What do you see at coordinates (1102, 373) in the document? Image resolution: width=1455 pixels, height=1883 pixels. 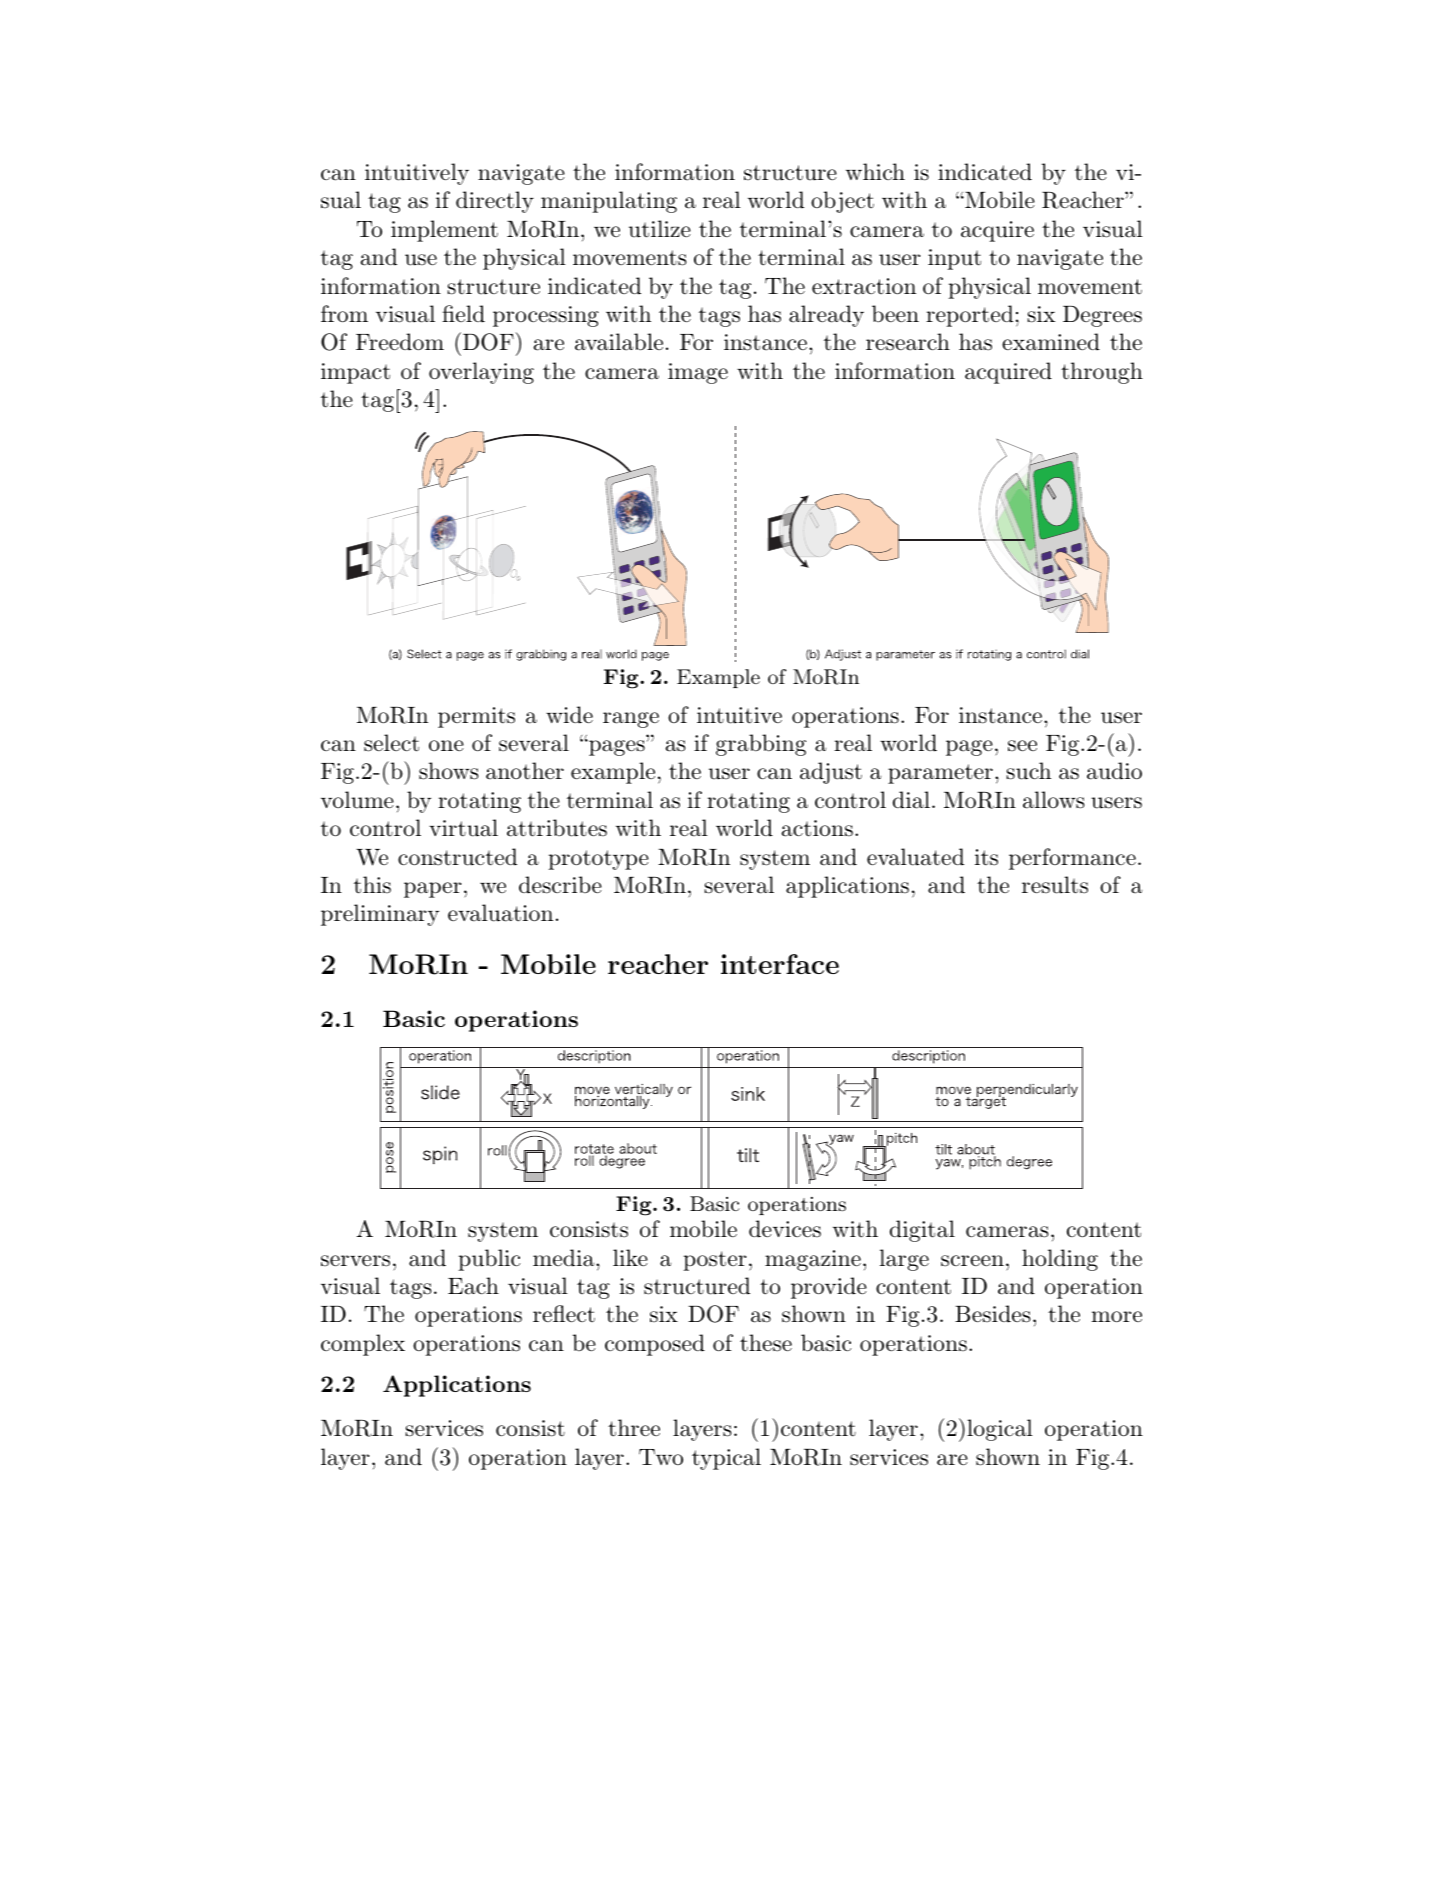 I see `through` at bounding box center [1102, 373].
